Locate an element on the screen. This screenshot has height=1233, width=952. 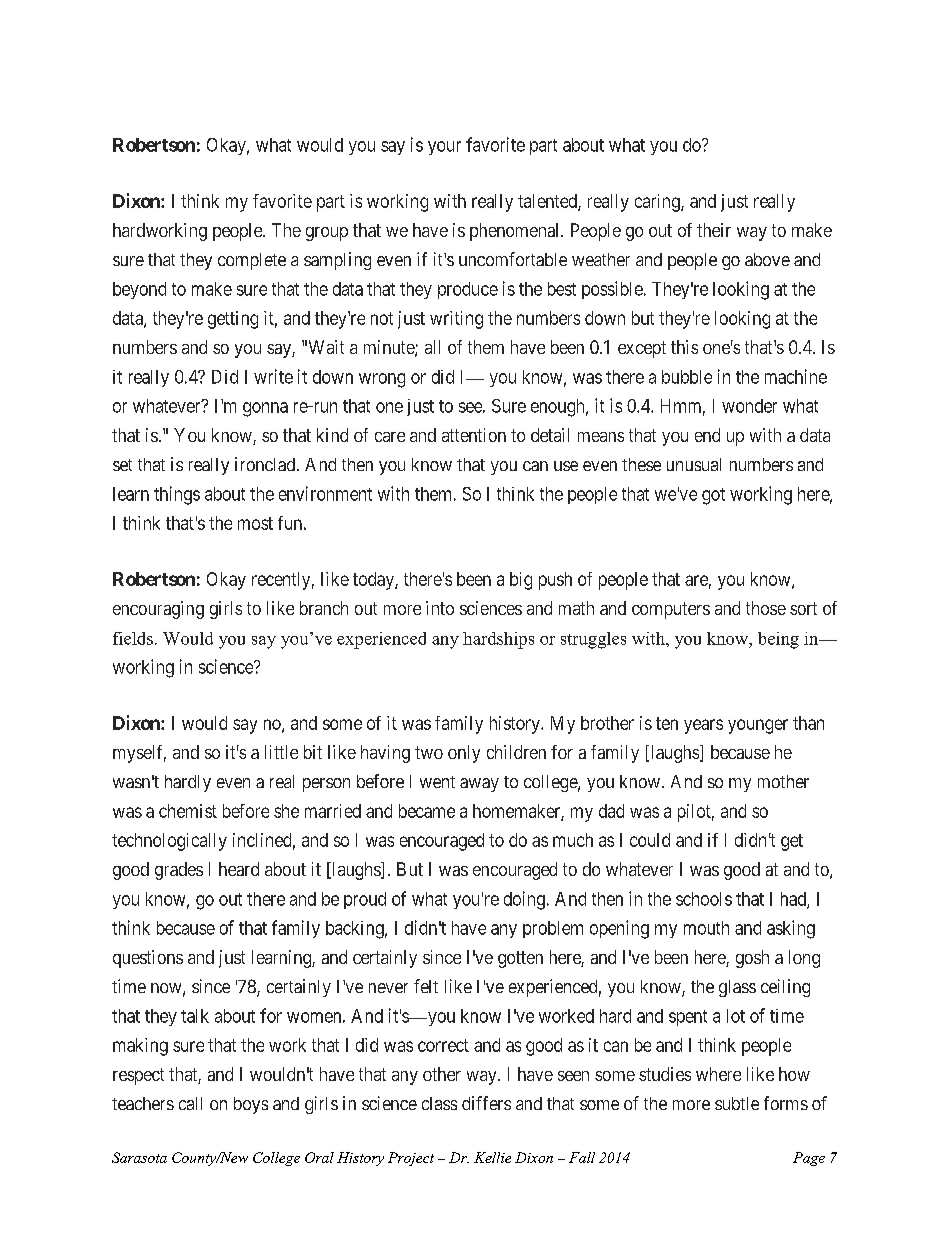
attention is located at coordinates (474, 435).
